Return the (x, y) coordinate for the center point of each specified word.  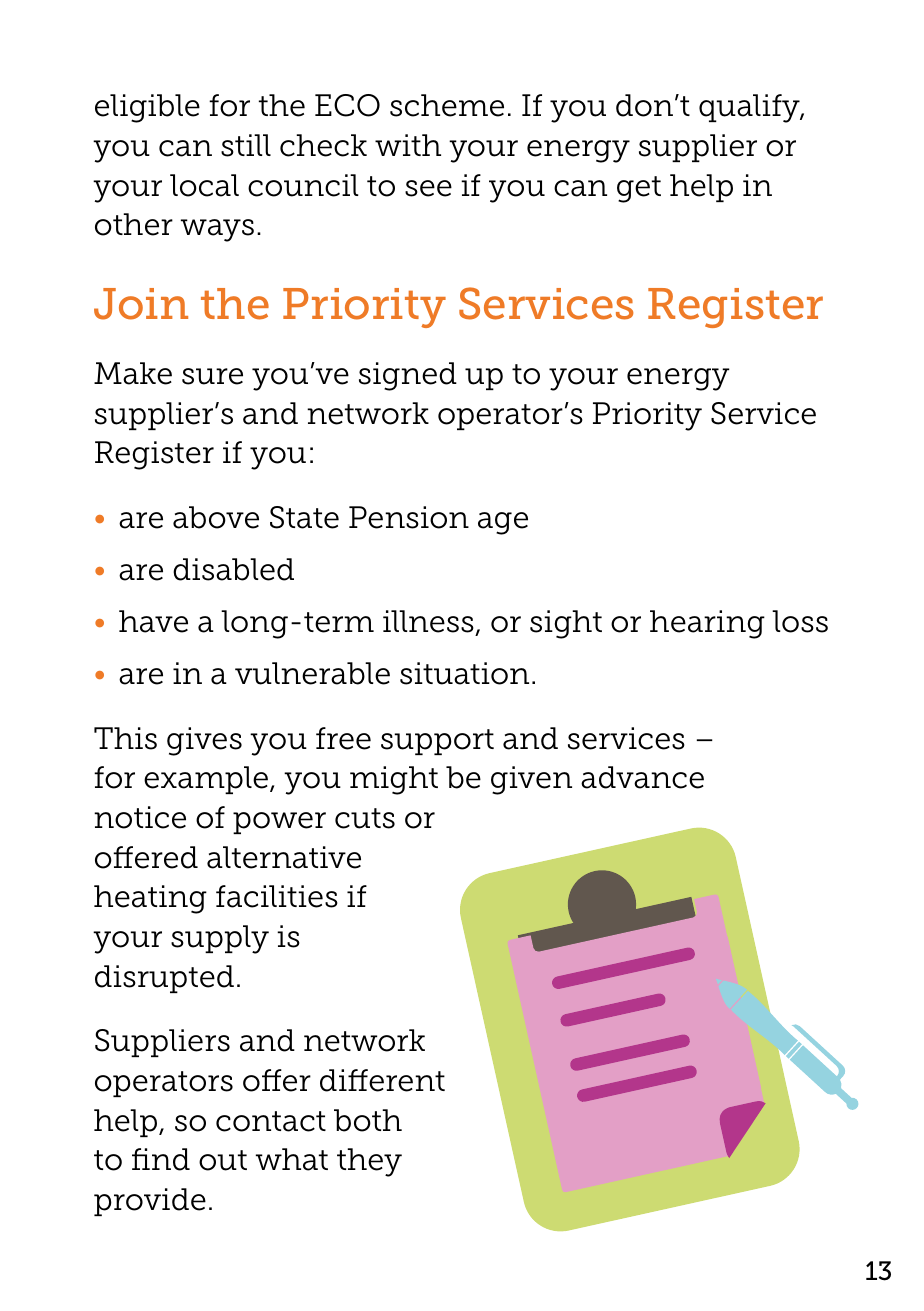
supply (220, 939)
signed (408, 376)
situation (464, 673)
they (369, 1162)
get (639, 189)
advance (642, 777)
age (503, 523)
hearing (707, 624)
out (223, 1160)
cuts (365, 818)
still (246, 145)
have (153, 621)
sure (212, 376)
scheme (447, 105)
